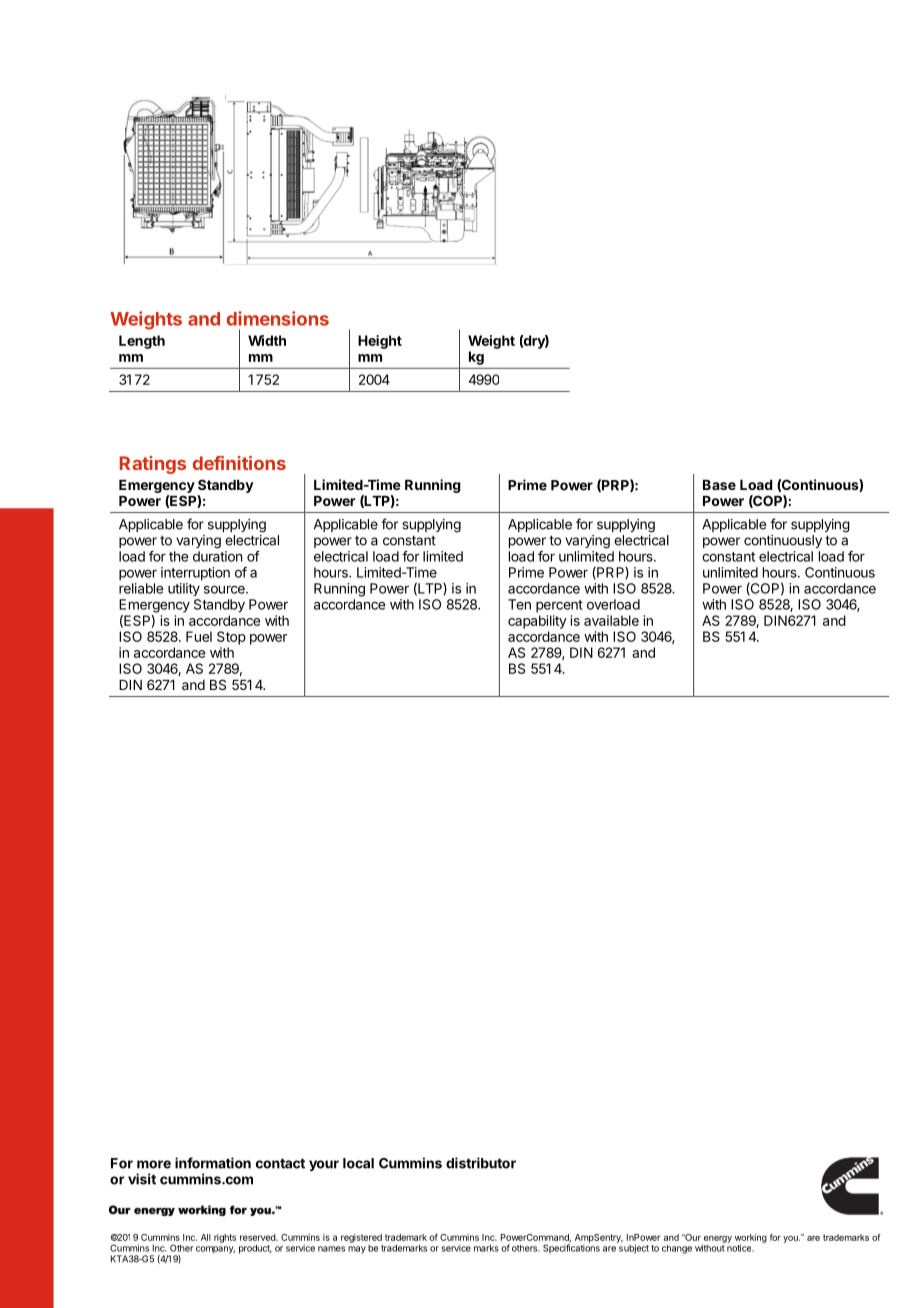 This page has width=924, height=1308. What do you see at coordinates (719, 485) in the page?
I see `Base` at bounding box center [719, 485].
